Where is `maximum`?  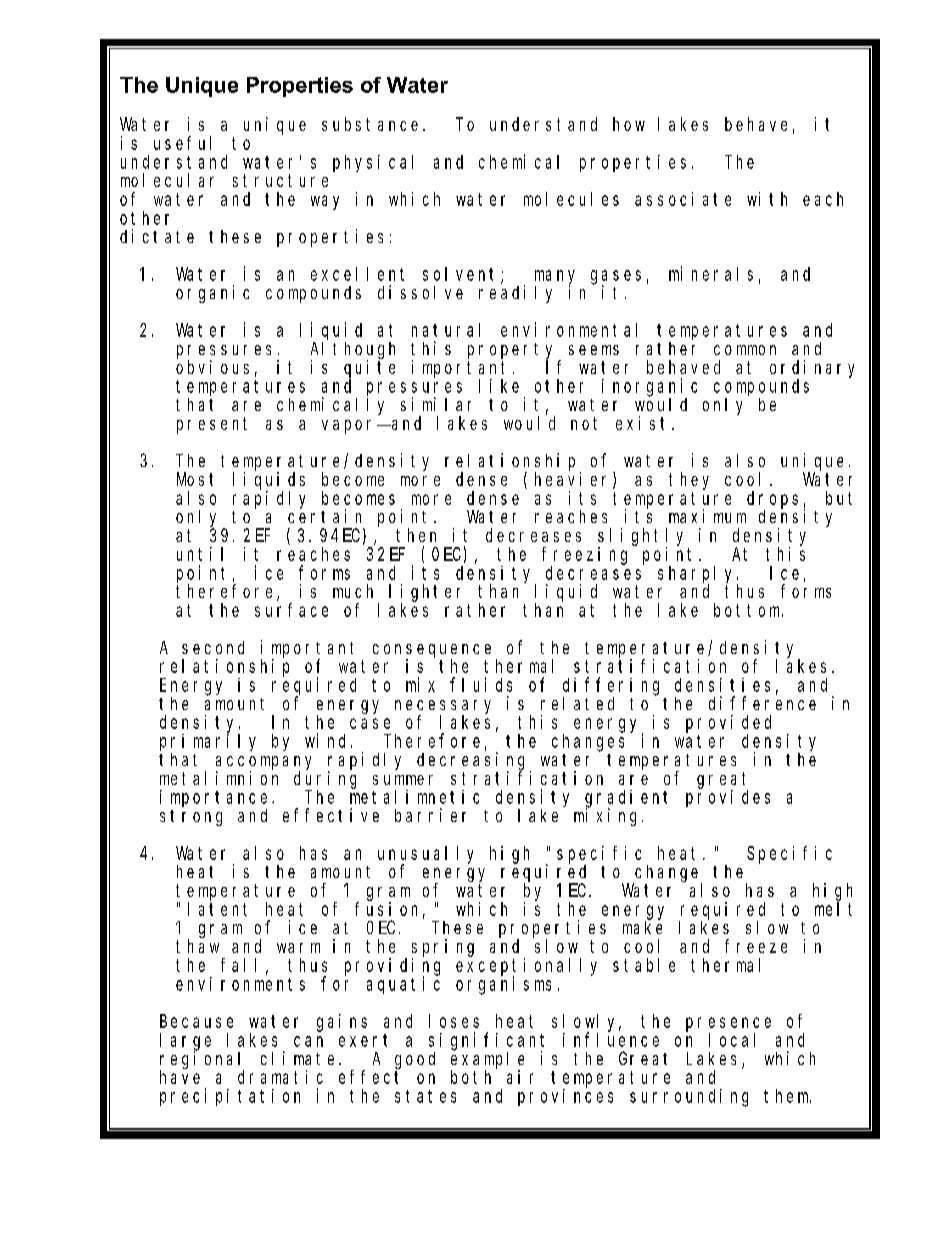 maximum is located at coordinates (707, 516).
